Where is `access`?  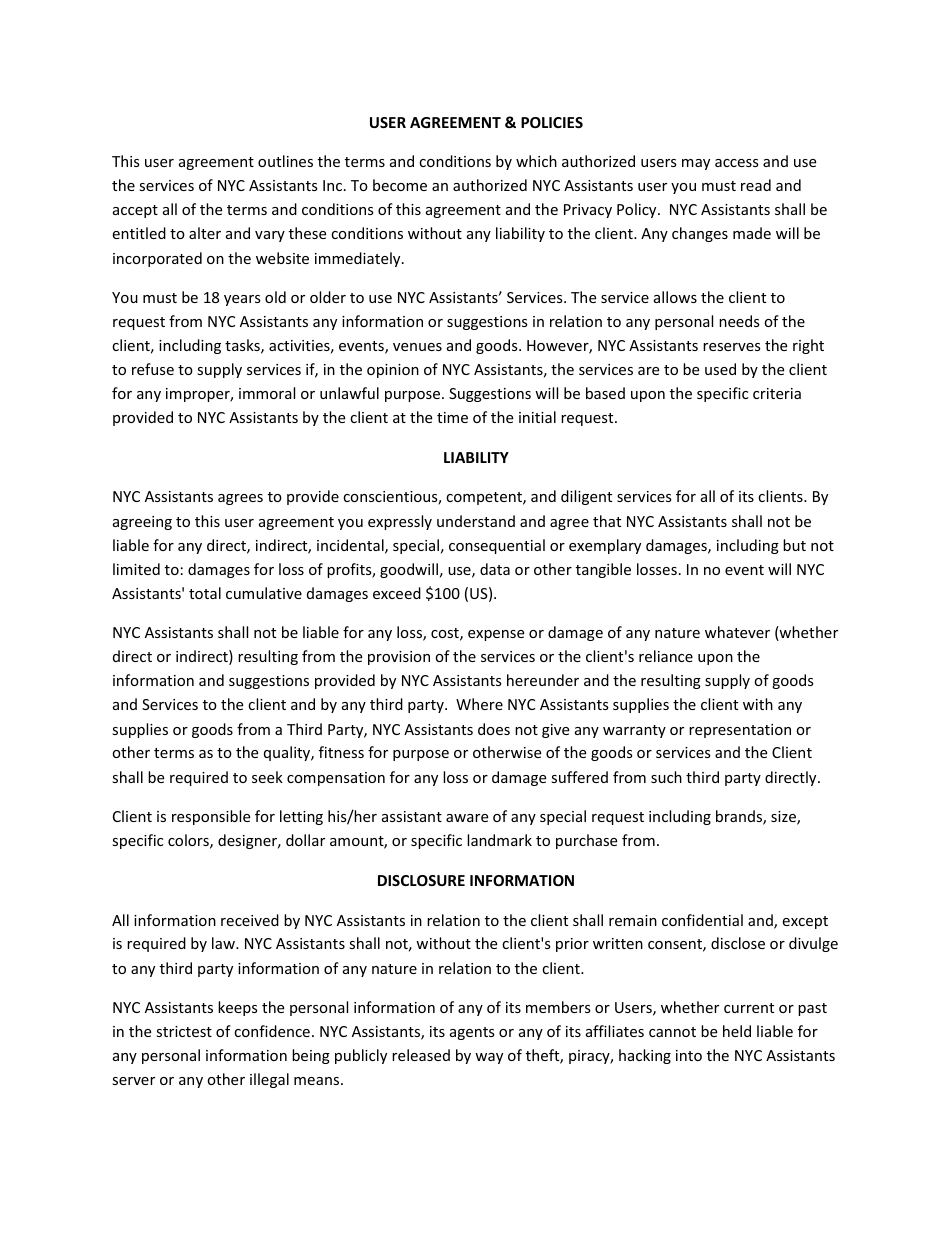 access is located at coordinates (737, 163).
